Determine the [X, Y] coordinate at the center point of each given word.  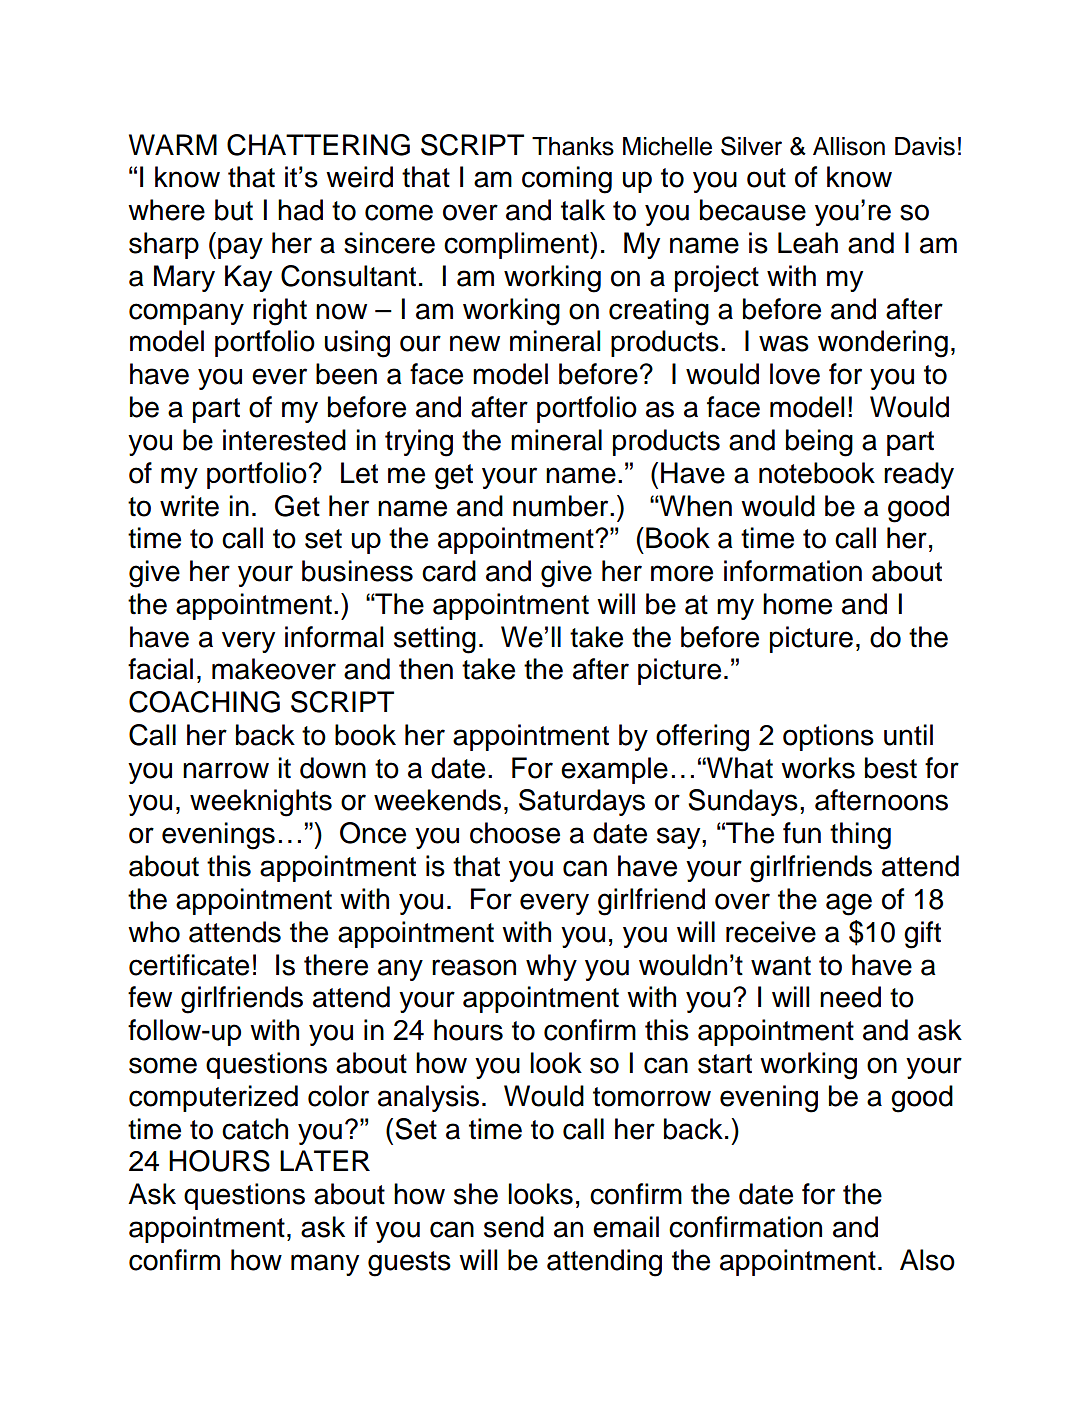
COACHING [204, 702]
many [325, 1265]
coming [567, 180]
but [234, 210]
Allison [849, 146]
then [426, 669]
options [828, 737]
